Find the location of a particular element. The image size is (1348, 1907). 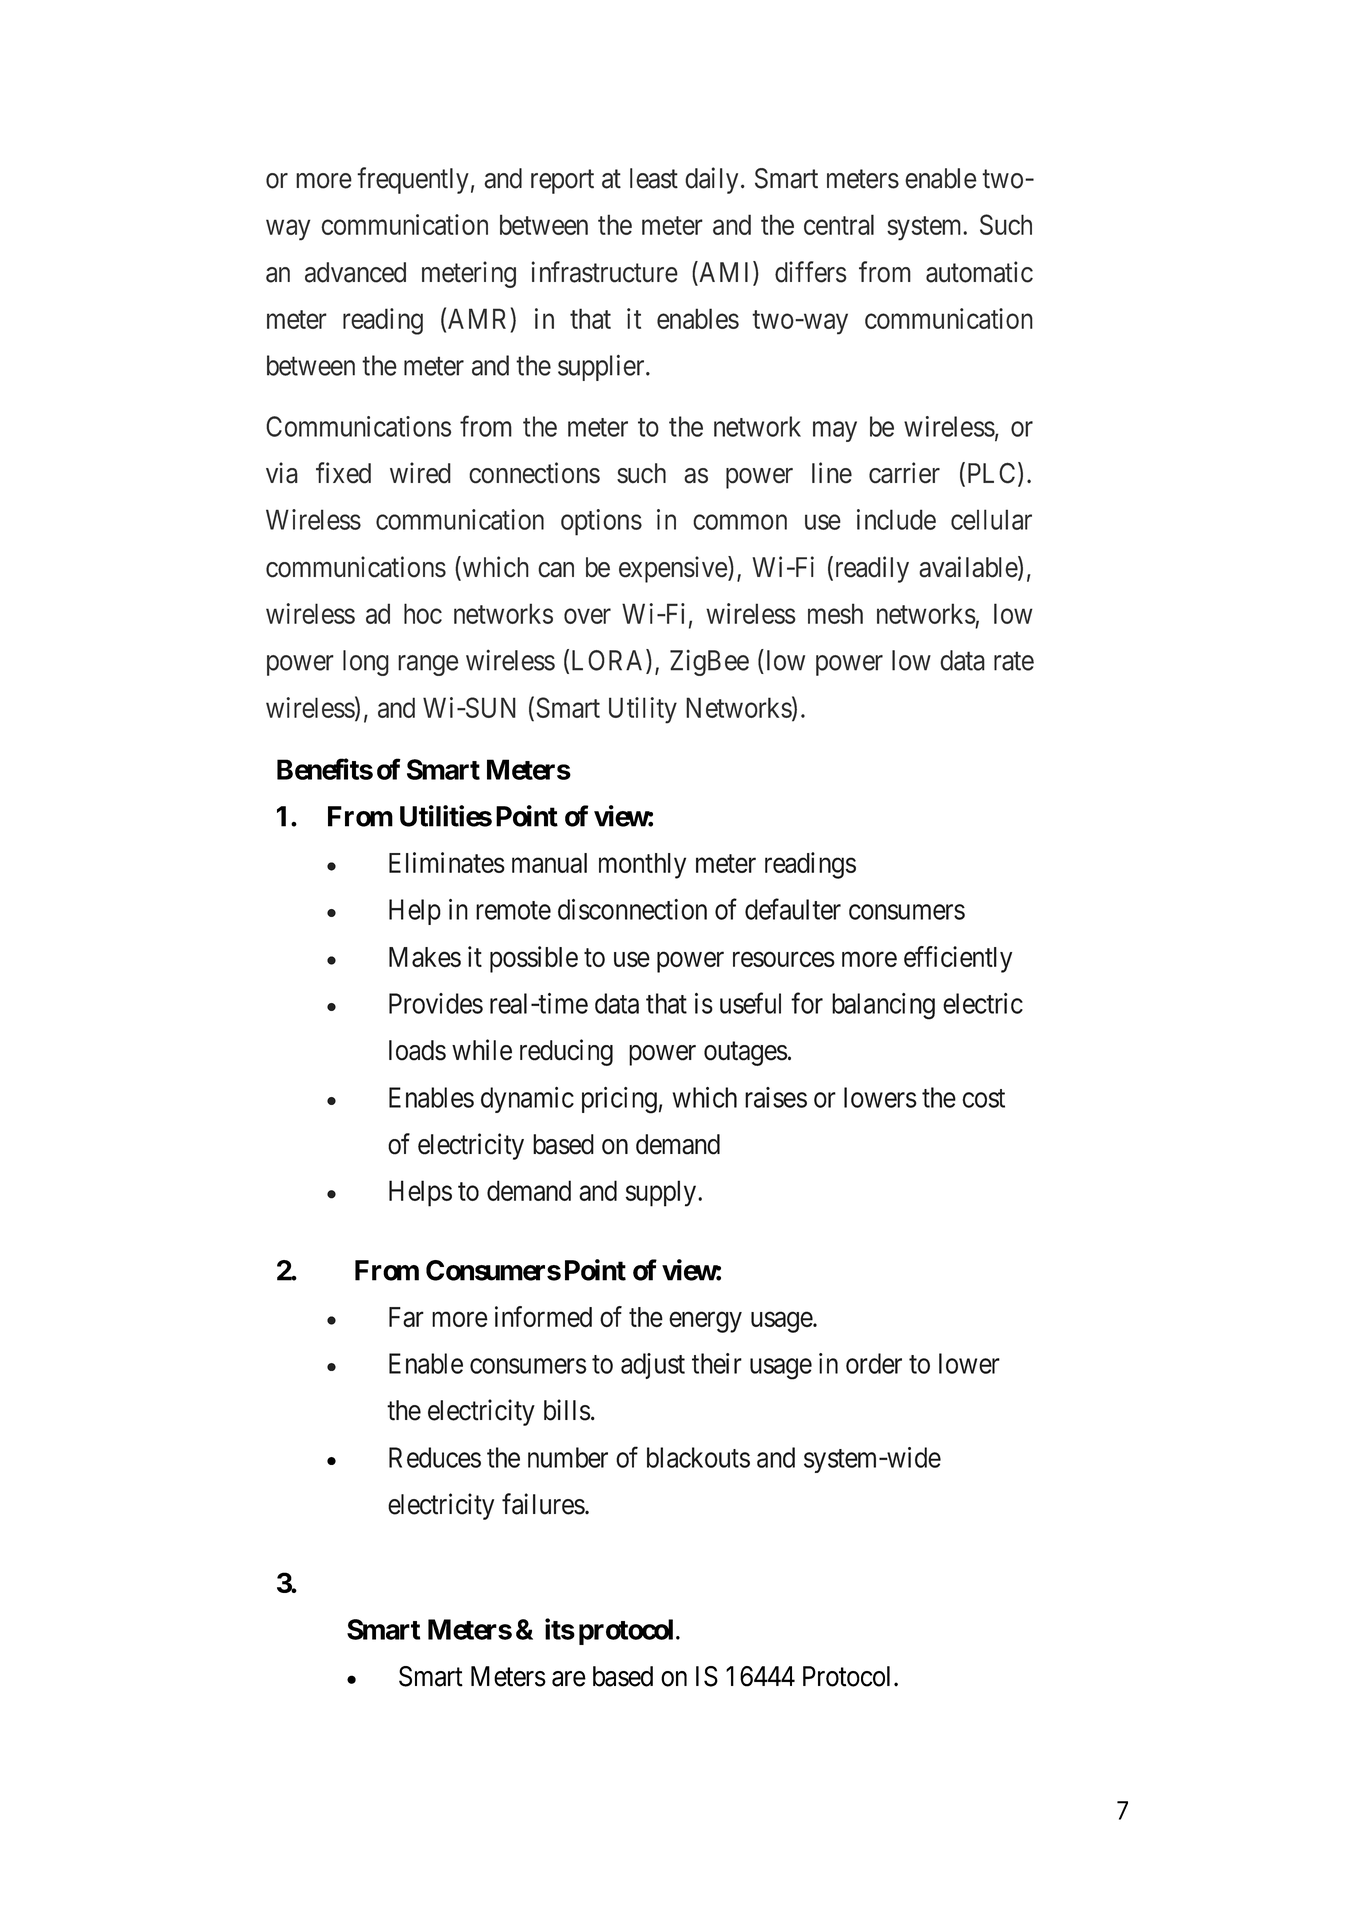

Utility is located at coordinates (643, 710).
